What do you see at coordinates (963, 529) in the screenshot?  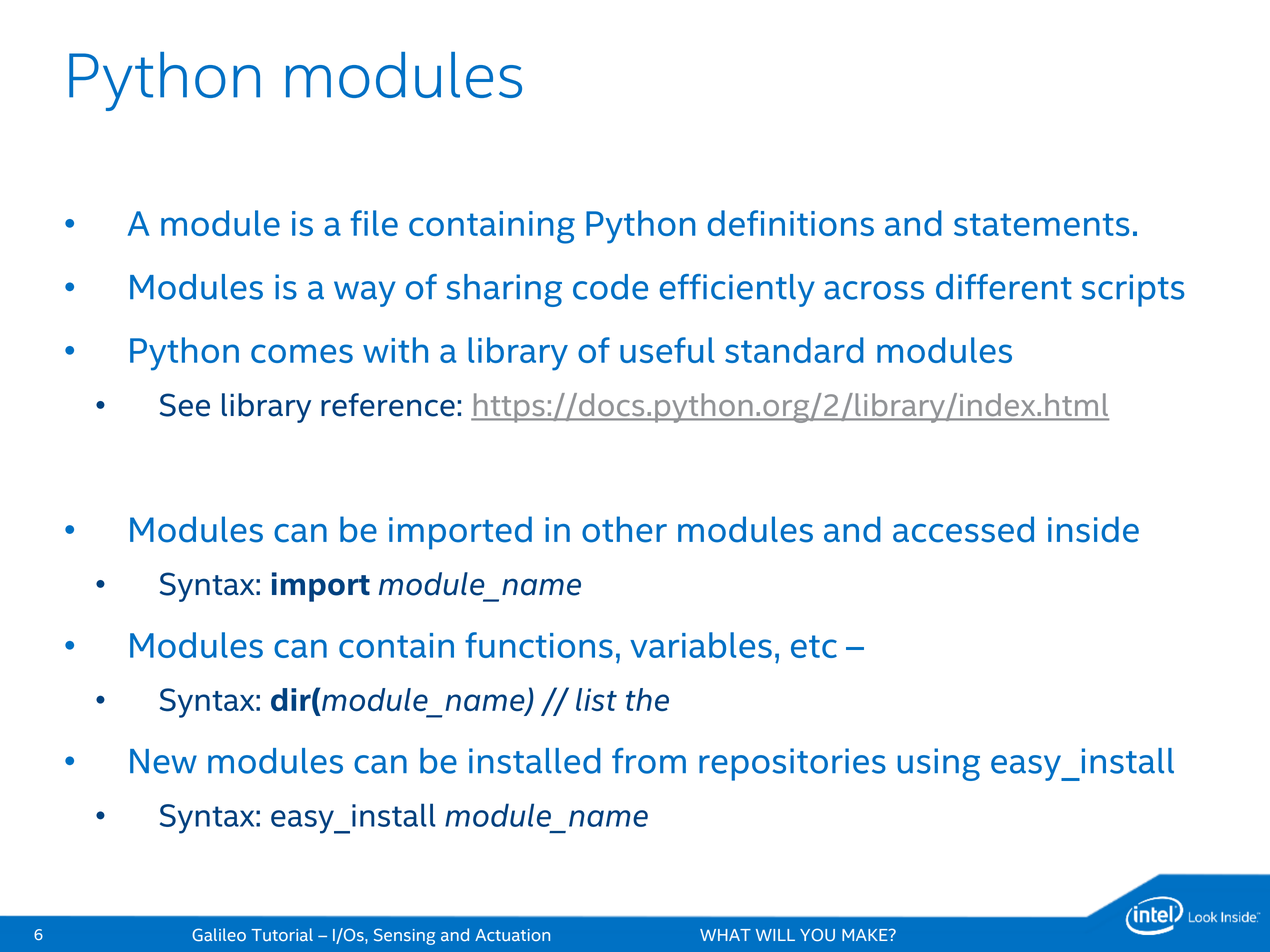 I see `accessed` at bounding box center [963, 529].
